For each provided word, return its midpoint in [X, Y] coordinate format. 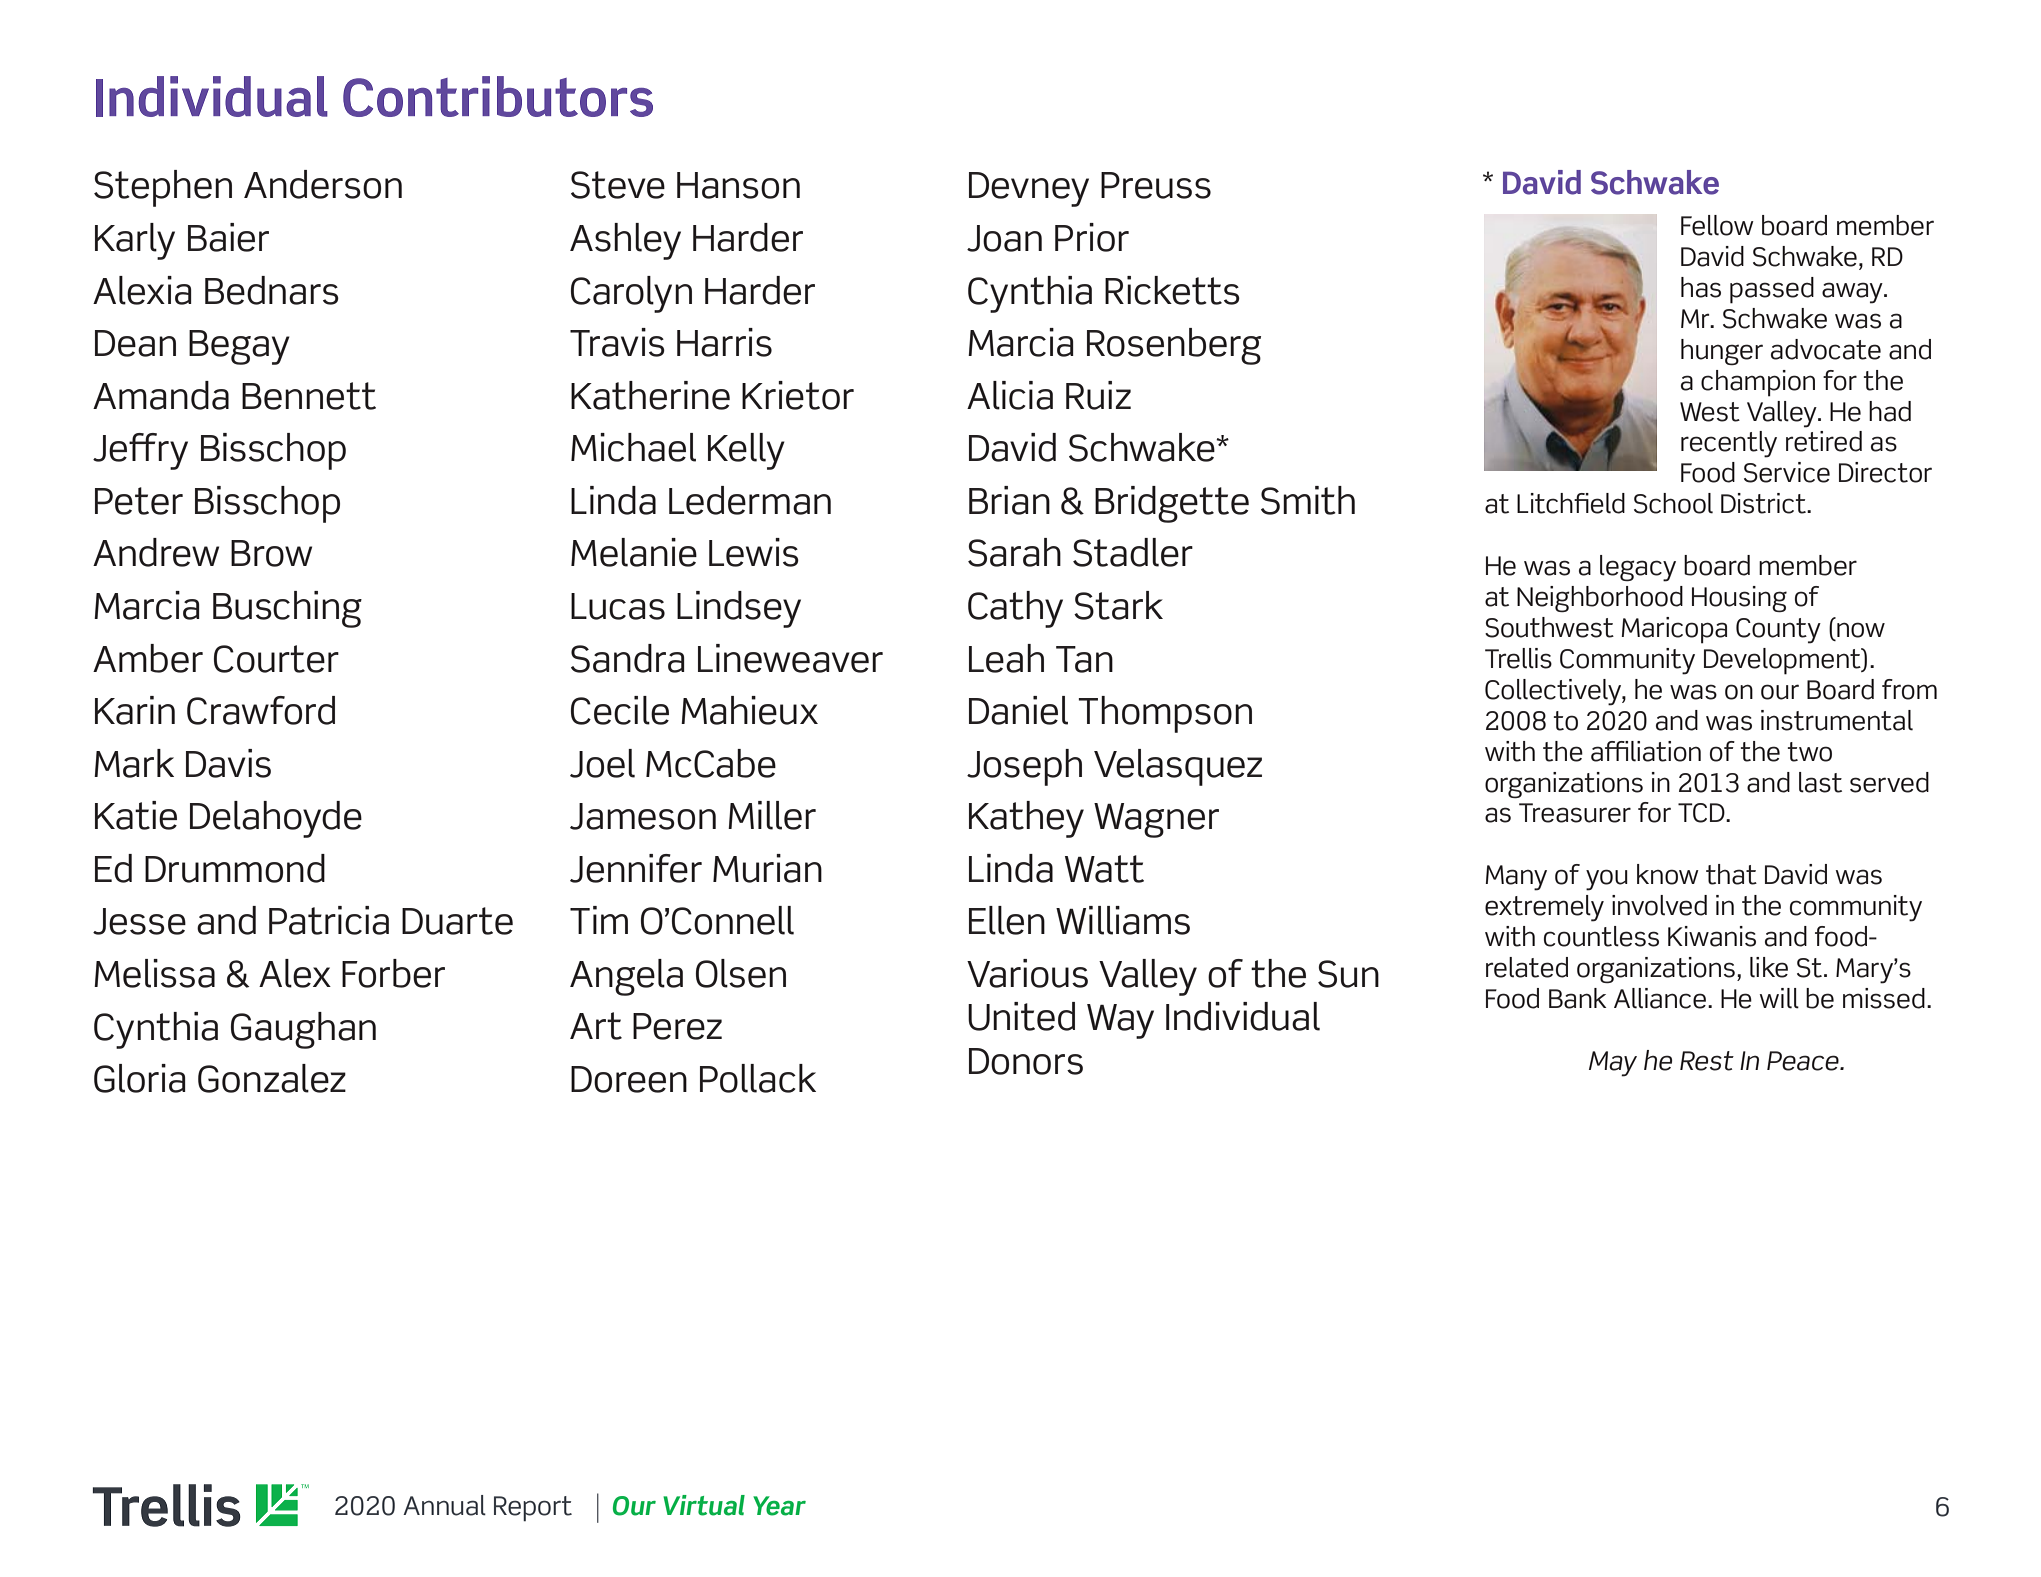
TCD [1702, 813]
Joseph [1024, 767]
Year [779, 1506]
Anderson [323, 184]
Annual [444, 1505]
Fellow [1717, 225]
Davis [228, 763]
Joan [1004, 238]
